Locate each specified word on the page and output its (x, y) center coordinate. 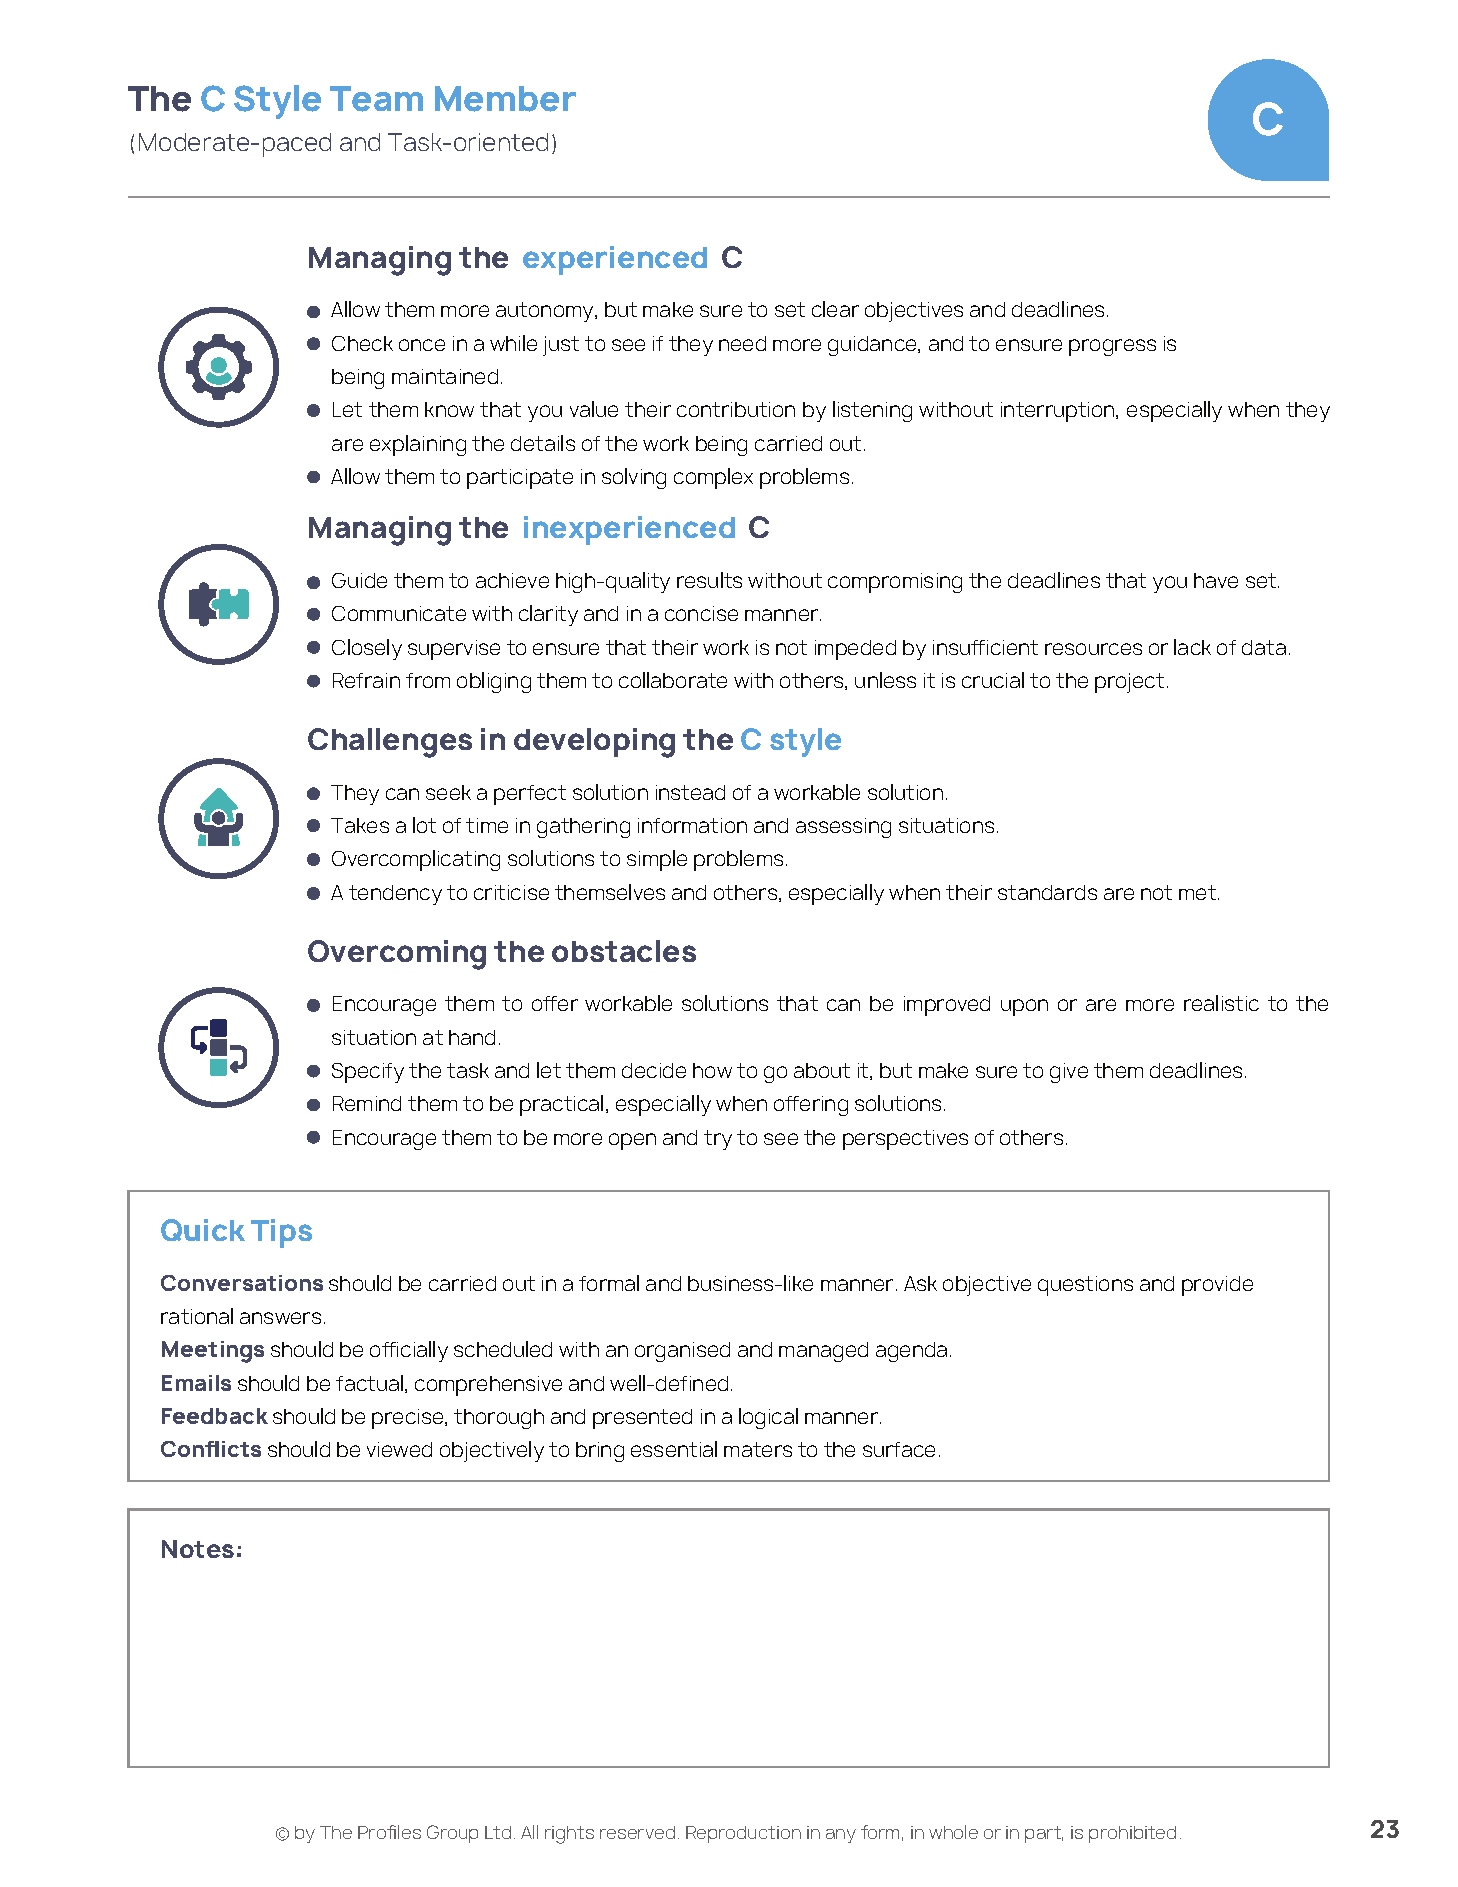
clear (835, 309)
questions (1085, 1286)
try (718, 1140)
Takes (360, 825)
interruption (1059, 412)
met (1197, 892)
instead (690, 792)
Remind (367, 1103)
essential (674, 1449)
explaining (418, 445)
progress (1112, 347)
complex (713, 478)
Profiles (389, 1832)
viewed (399, 1449)
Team (376, 99)
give (1069, 1073)
